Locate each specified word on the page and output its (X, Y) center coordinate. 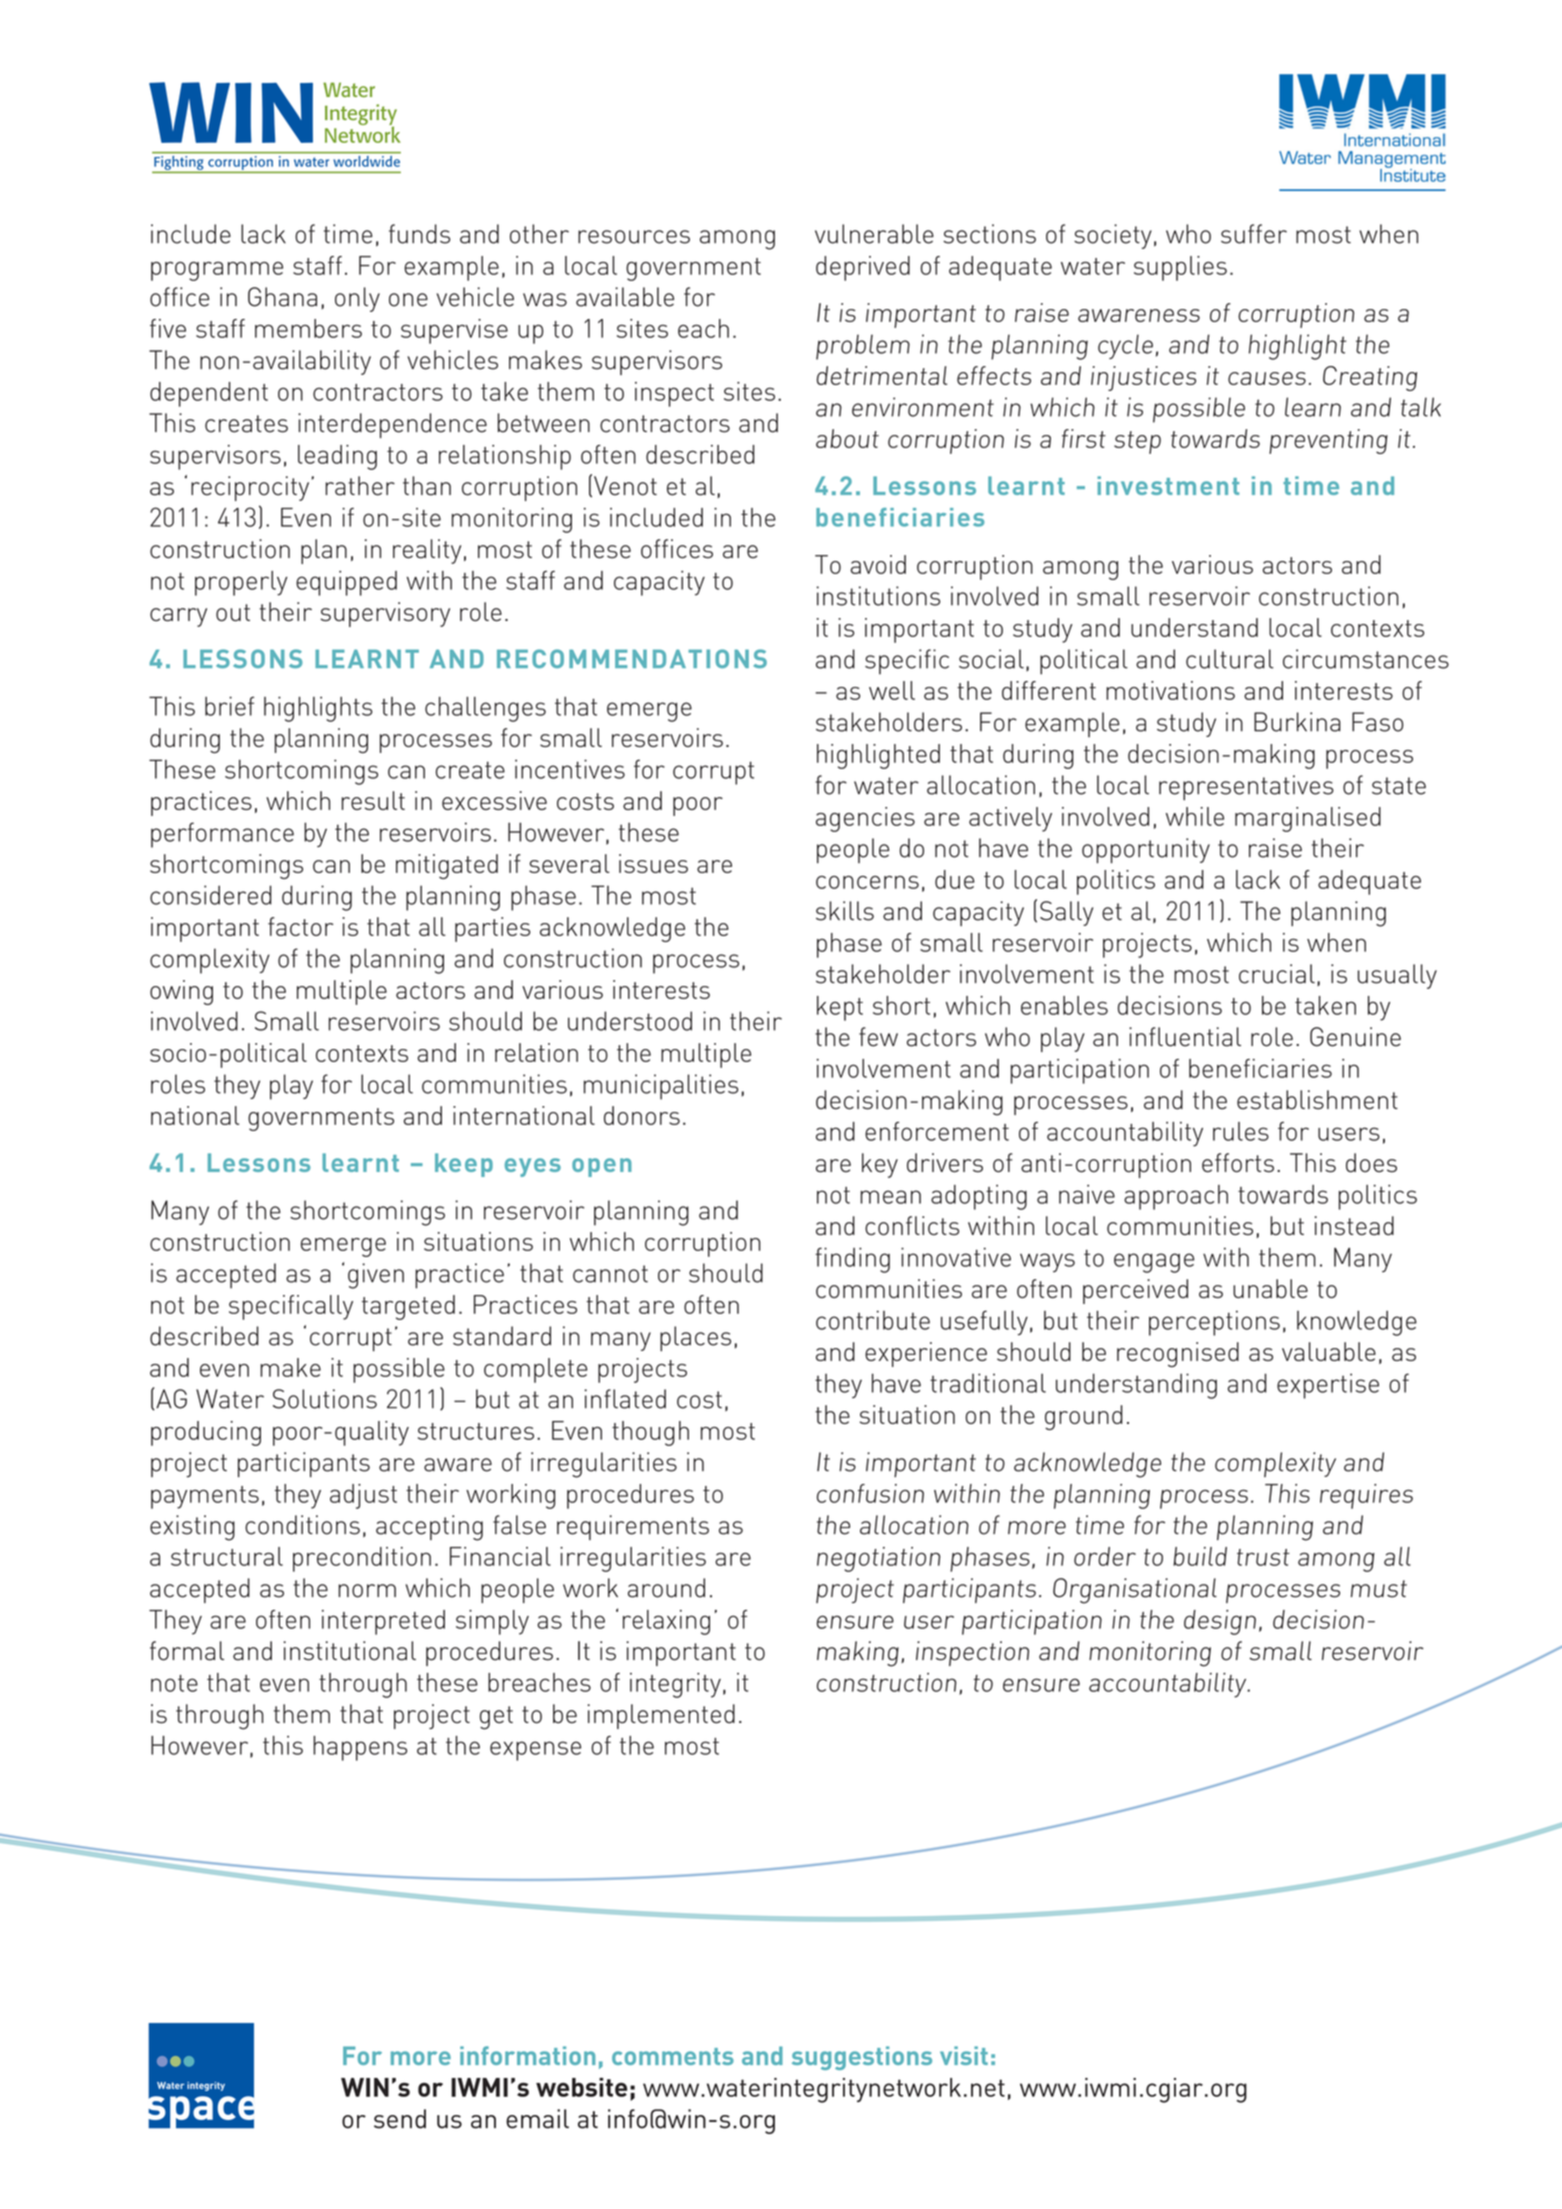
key (880, 1165)
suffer (1254, 234)
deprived (863, 268)
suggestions (862, 2058)
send (400, 2119)
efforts (1238, 1163)
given (376, 1276)
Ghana (282, 297)
